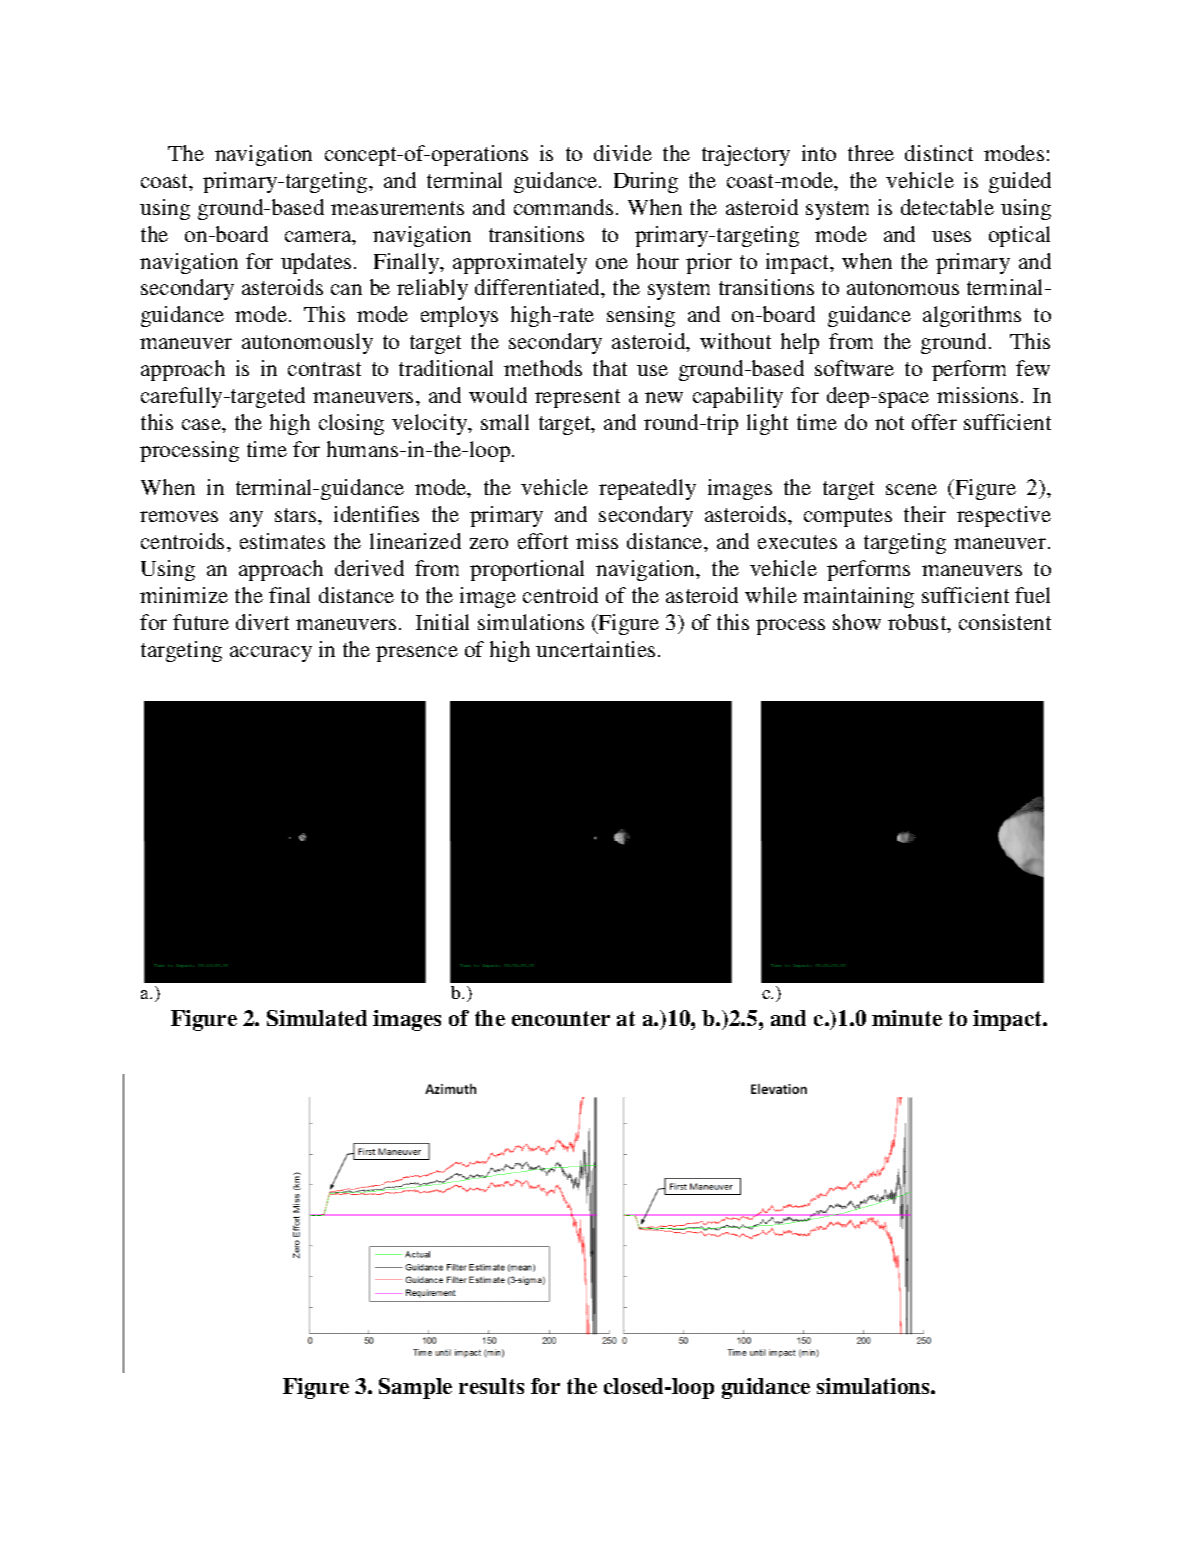  Describe the element at coordinates (911, 489) in the screenshot. I see `scene` at that location.
